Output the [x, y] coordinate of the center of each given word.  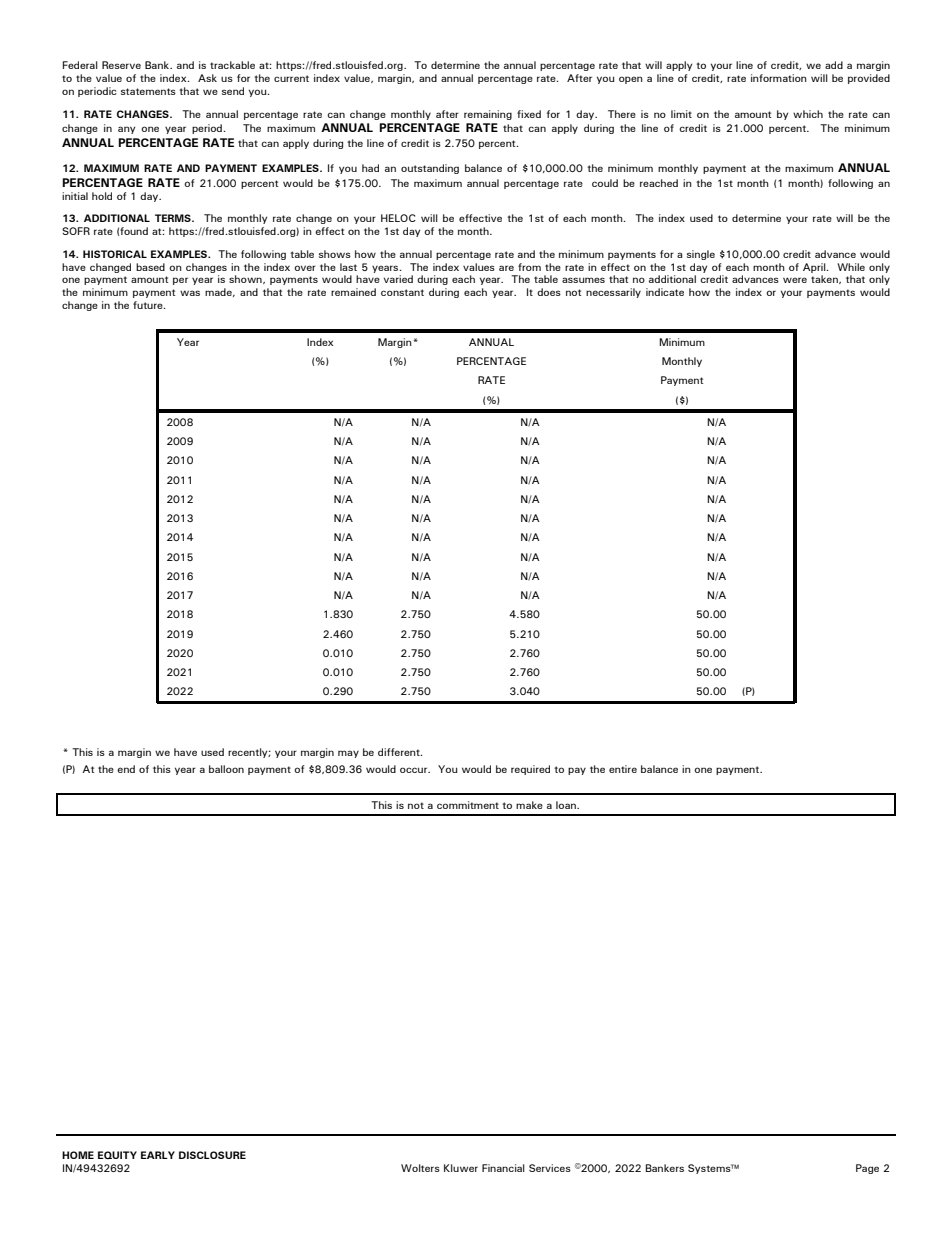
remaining [488, 115]
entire [623, 769]
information [779, 78]
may [348, 754]
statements [148, 91]
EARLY [158, 1155]
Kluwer [461, 1168]
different [400, 752]
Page [867, 1169]
